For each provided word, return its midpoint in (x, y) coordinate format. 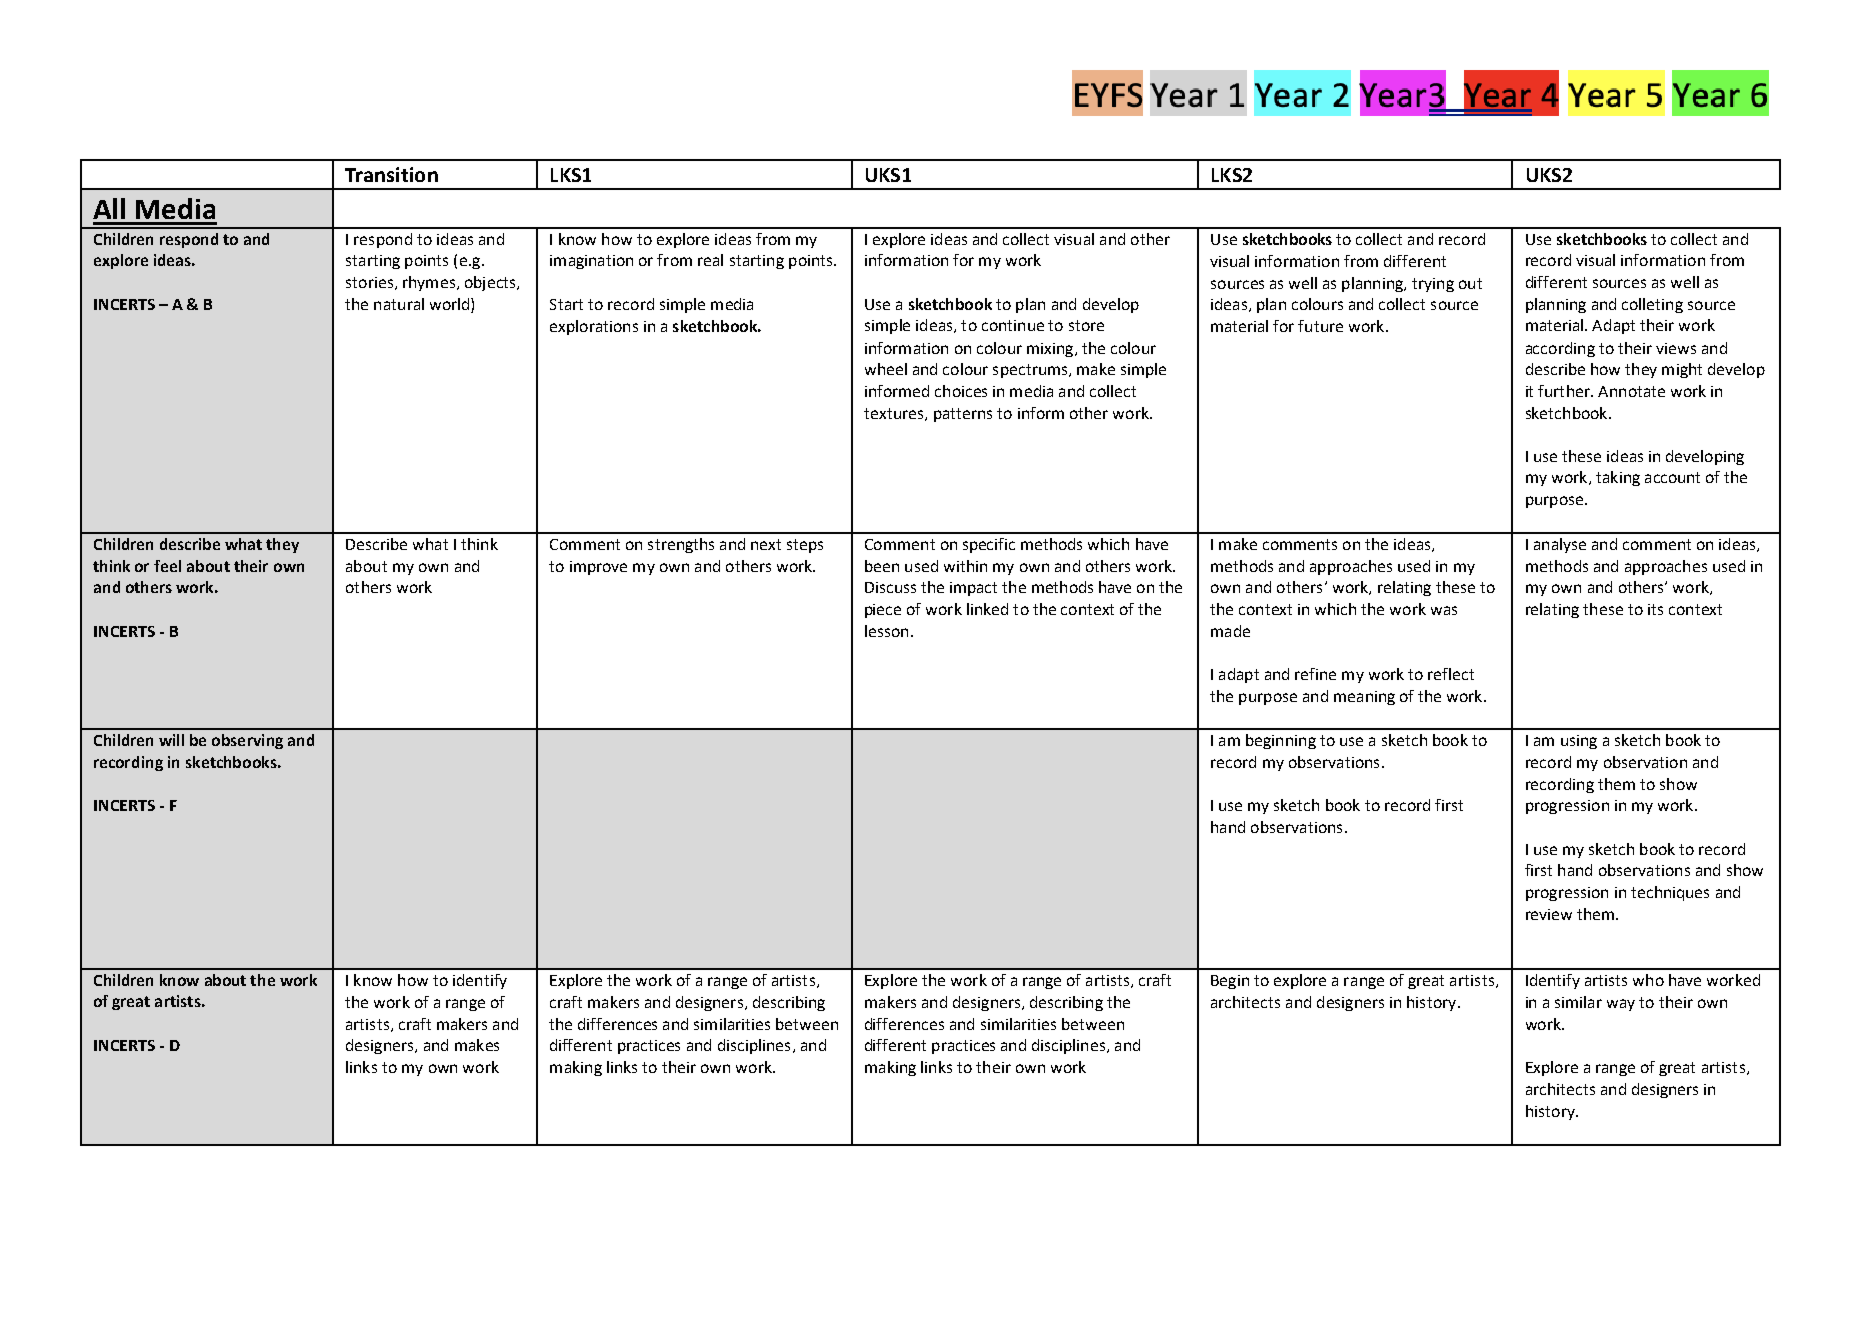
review (1549, 914)
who (1648, 980)
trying (1433, 285)
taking (1618, 478)
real (710, 260)
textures (895, 414)
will (171, 740)
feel (167, 566)
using (1579, 742)
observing (247, 741)
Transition (391, 174)
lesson (886, 631)
